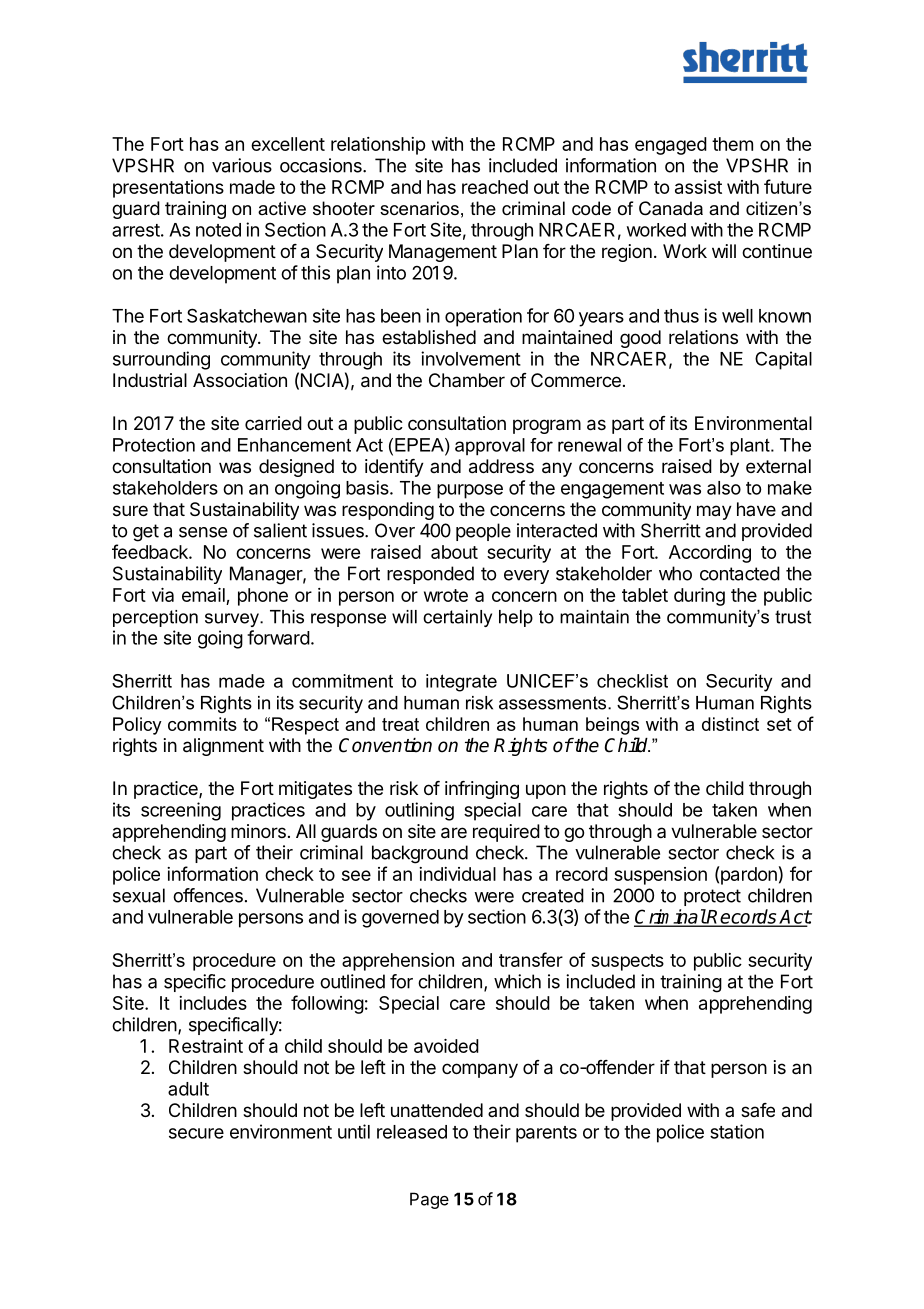 This screenshot has width=924, height=1309. Describe the element at coordinates (202, 724) in the screenshot. I see `commits` at that location.
